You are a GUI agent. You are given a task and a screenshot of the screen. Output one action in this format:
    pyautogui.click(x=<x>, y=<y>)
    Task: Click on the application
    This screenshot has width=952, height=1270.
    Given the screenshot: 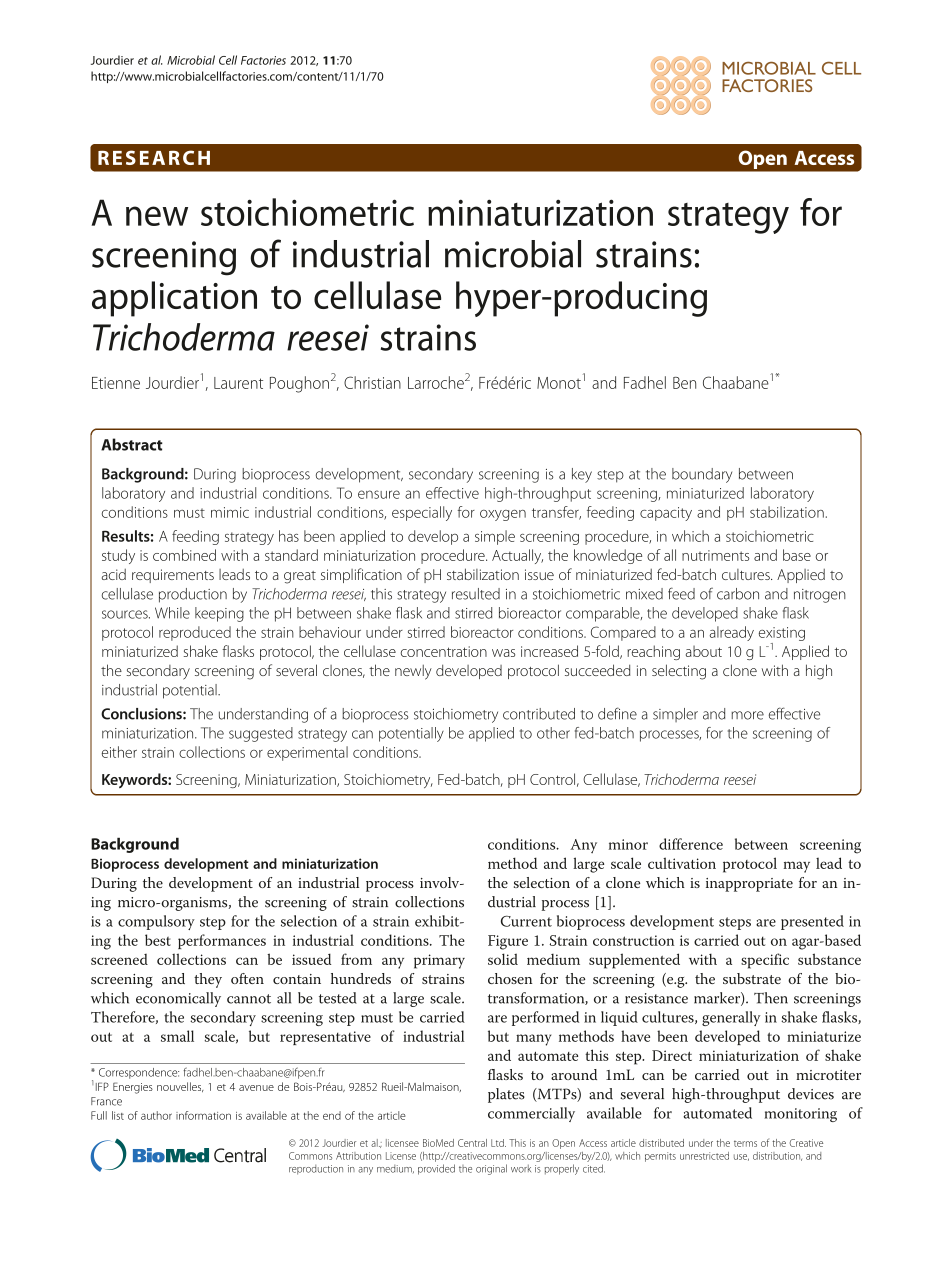 What is the action you would take?
    pyautogui.click(x=174, y=299)
